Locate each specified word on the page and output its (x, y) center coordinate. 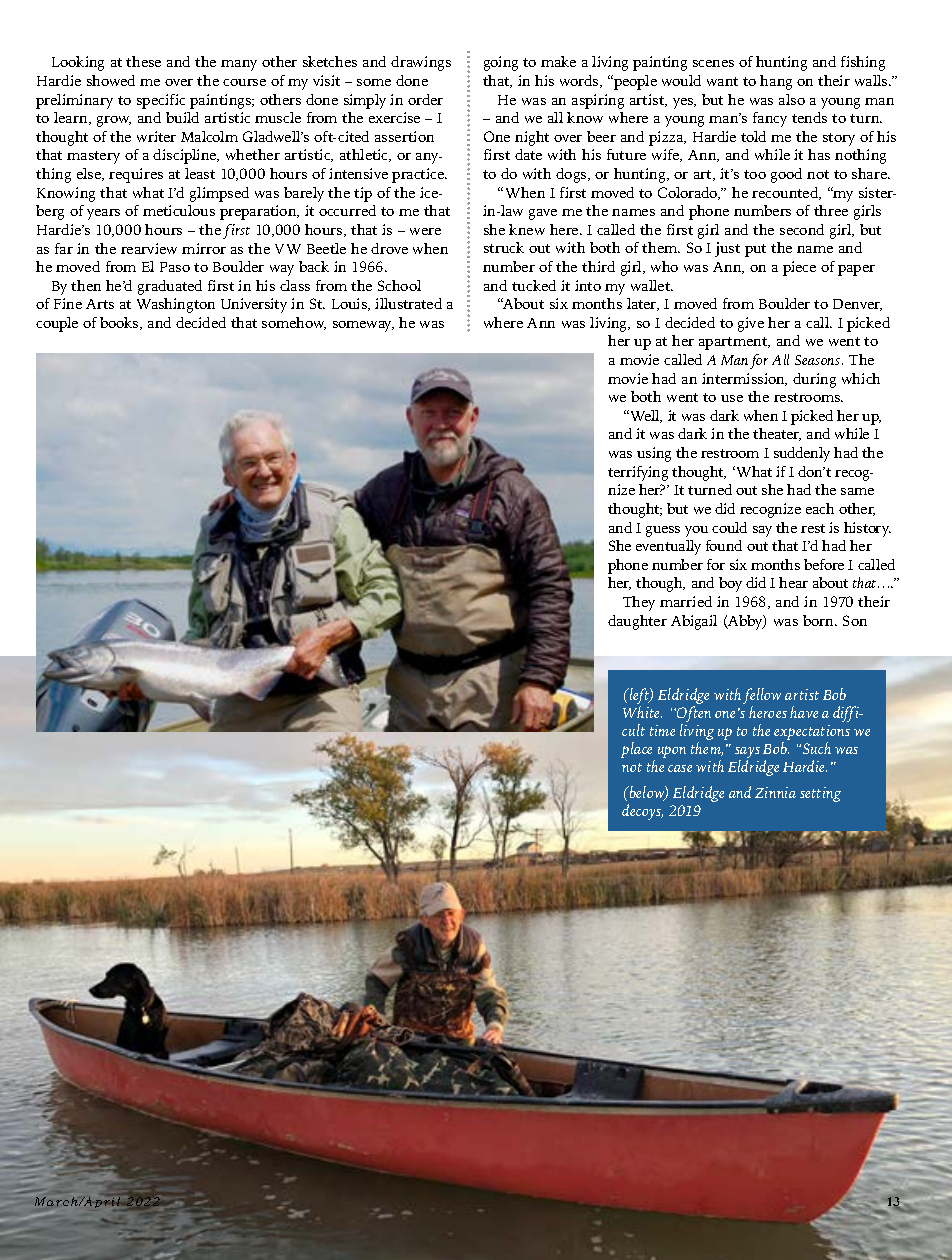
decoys (642, 812)
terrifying (638, 473)
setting (820, 794)
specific (161, 101)
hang (776, 82)
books (120, 323)
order (425, 99)
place (638, 751)
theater (777, 434)
